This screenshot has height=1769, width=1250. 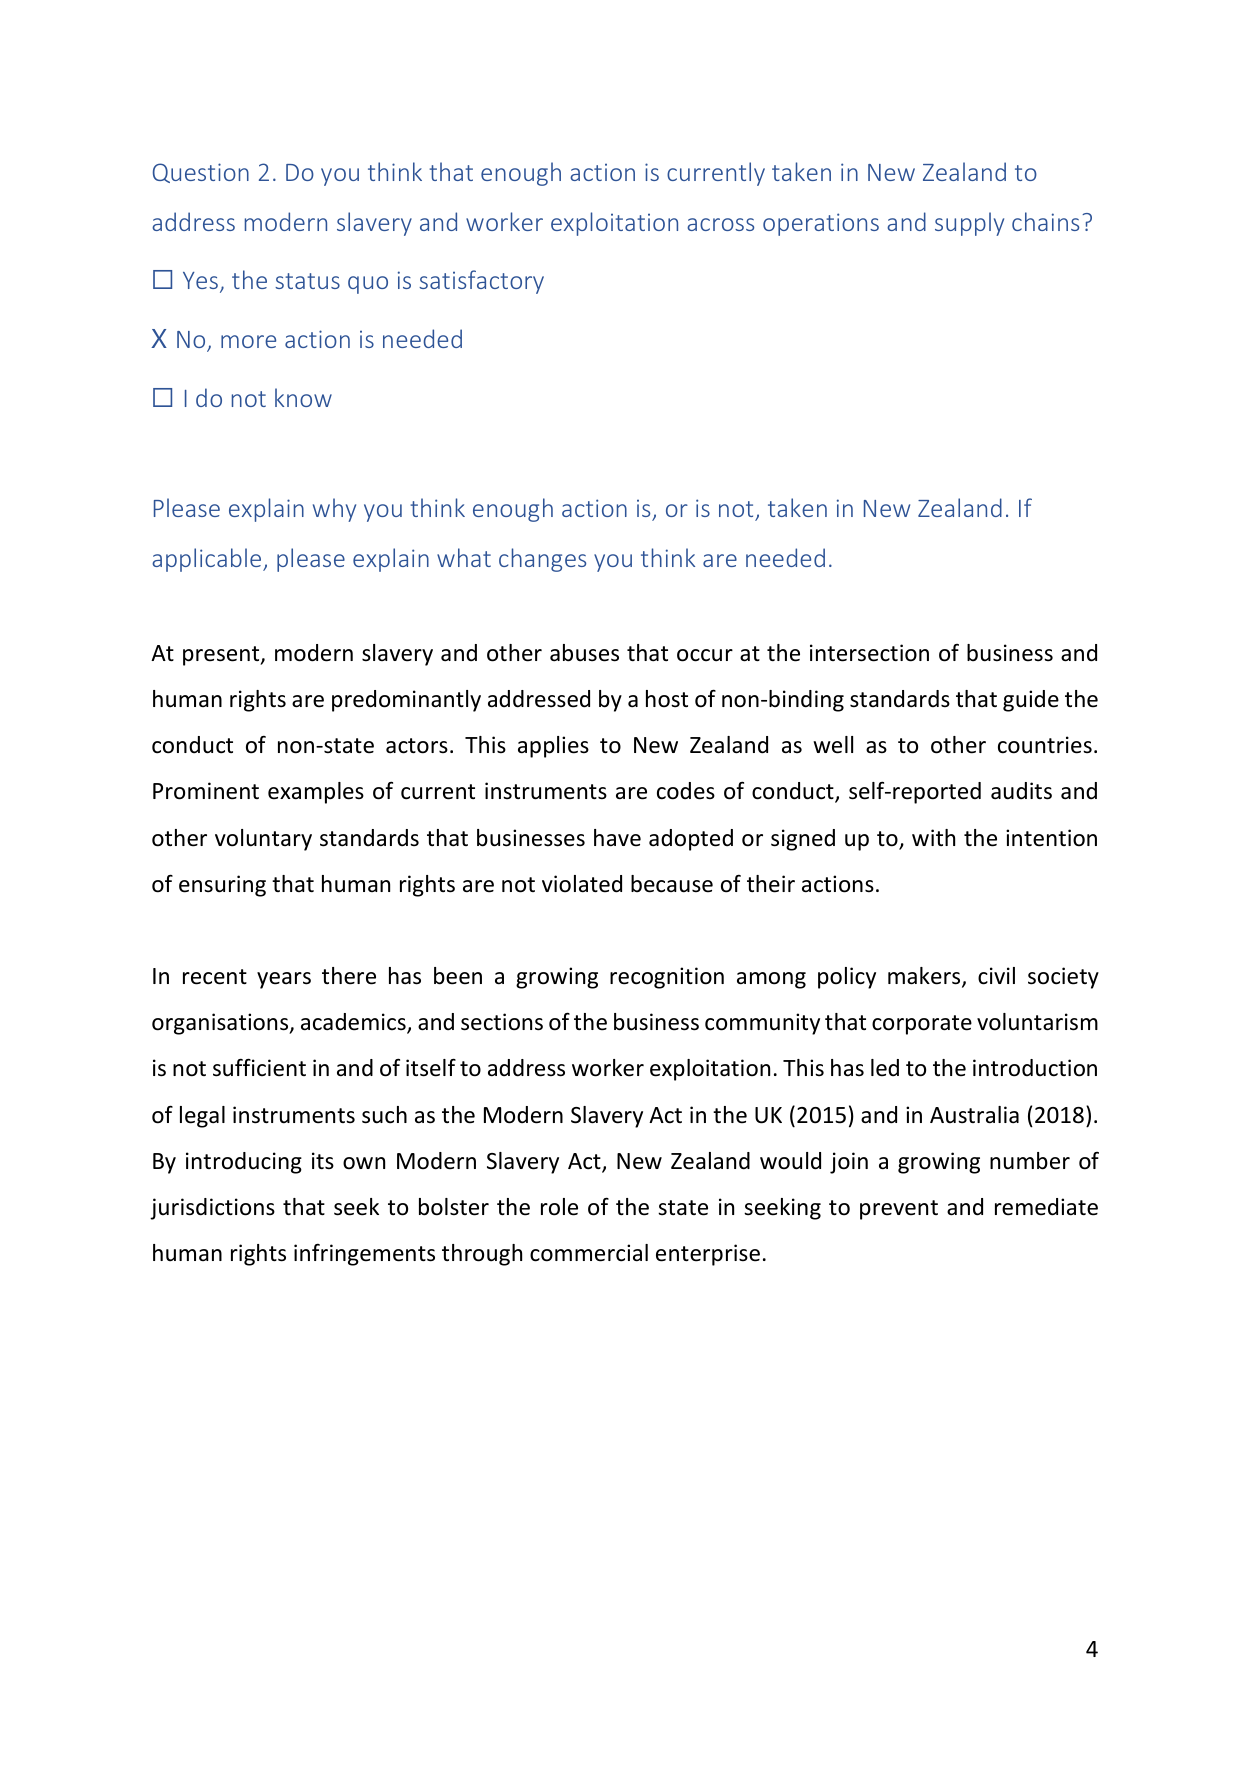 I want to click on infringements, so click(x=364, y=1255).
